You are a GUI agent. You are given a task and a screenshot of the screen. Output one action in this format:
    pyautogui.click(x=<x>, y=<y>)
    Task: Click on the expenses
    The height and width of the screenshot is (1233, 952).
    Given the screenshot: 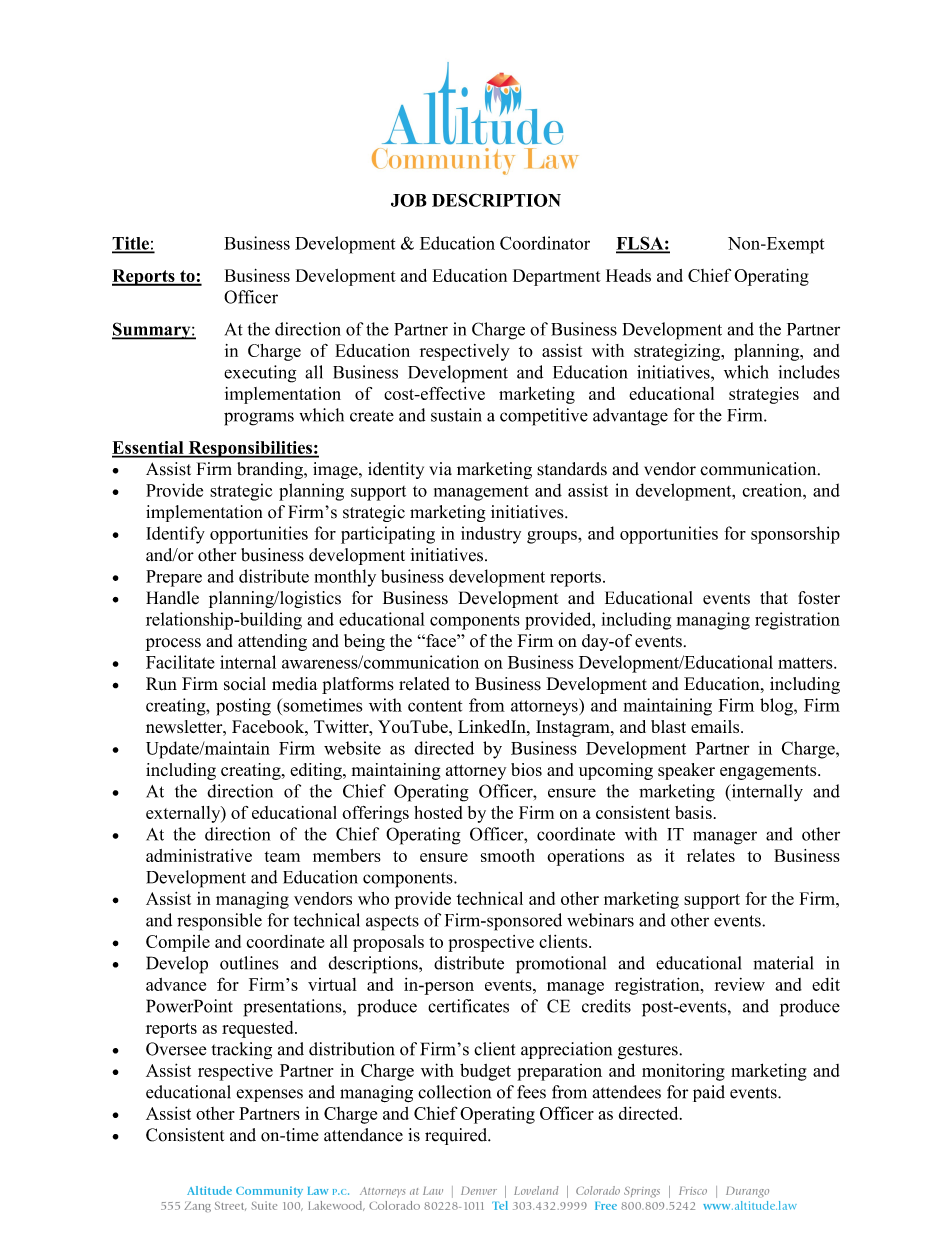 What is the action you would take?
    pyautogui.click(x=269, y=1095)
